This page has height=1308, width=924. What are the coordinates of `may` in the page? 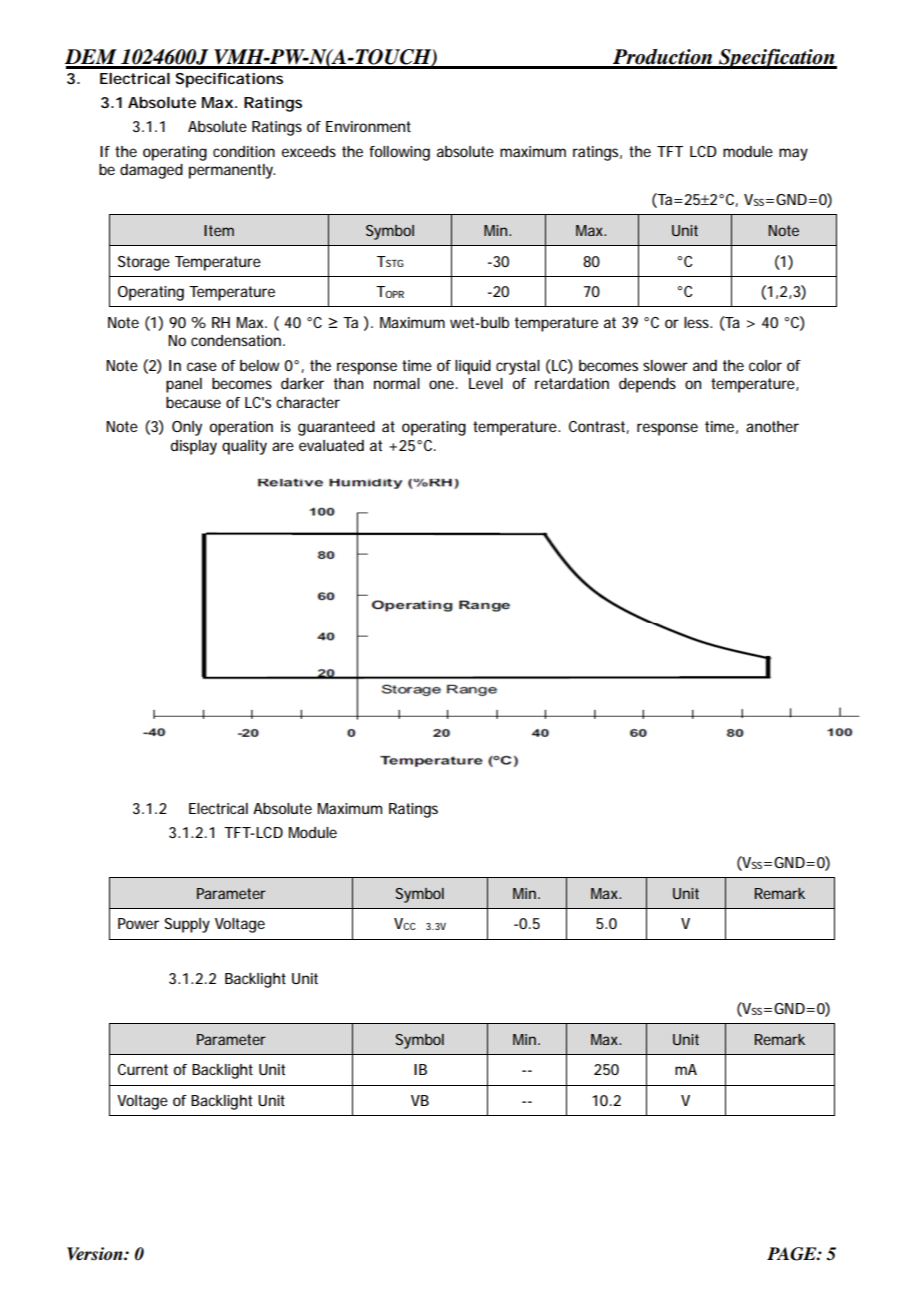 It's located at (793, 154).
